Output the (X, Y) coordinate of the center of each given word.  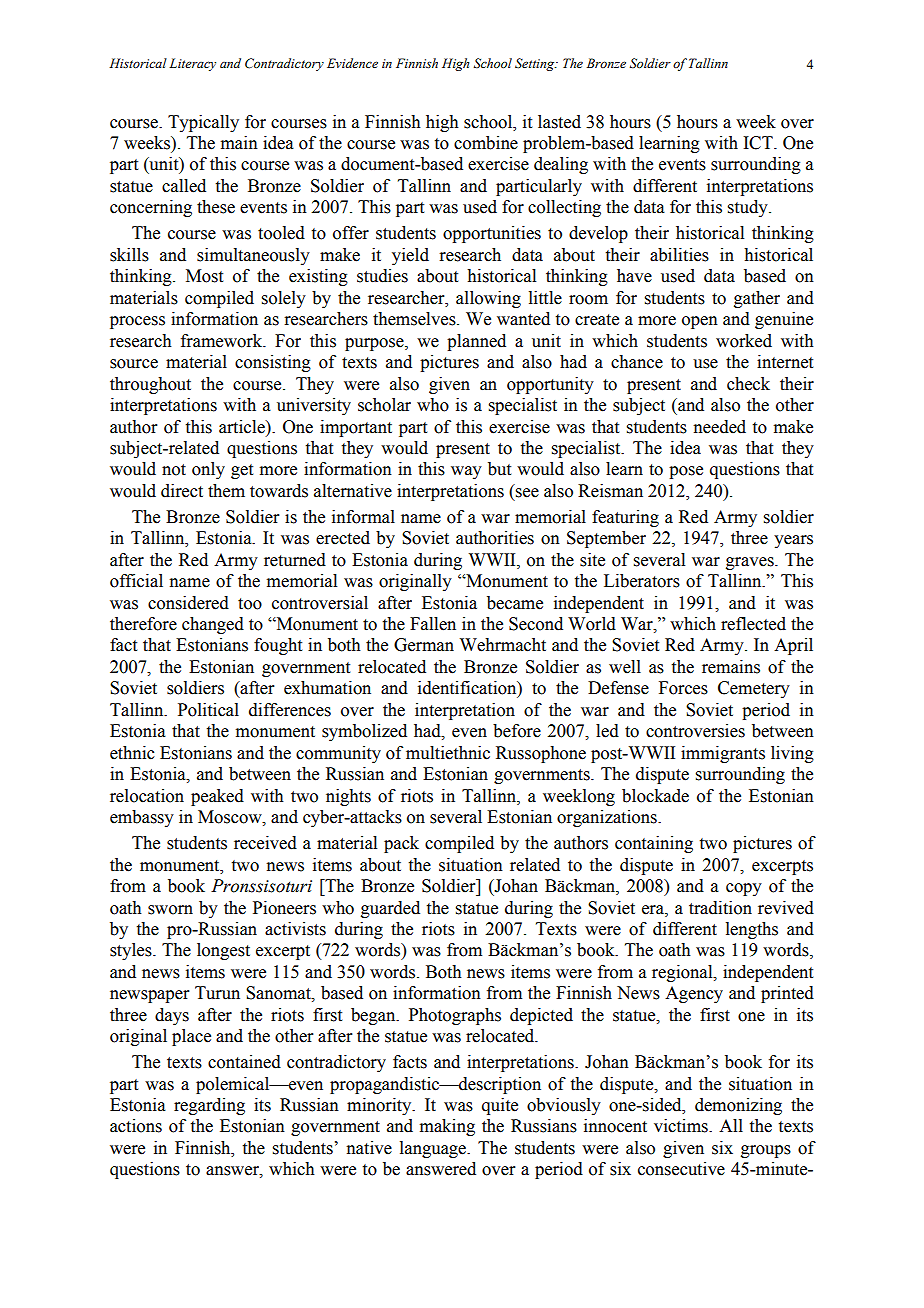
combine (486, 143)
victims (682, 1126)
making (447, 1127)
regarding (209, 1106)
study (749, 208)
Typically (203, 123)
